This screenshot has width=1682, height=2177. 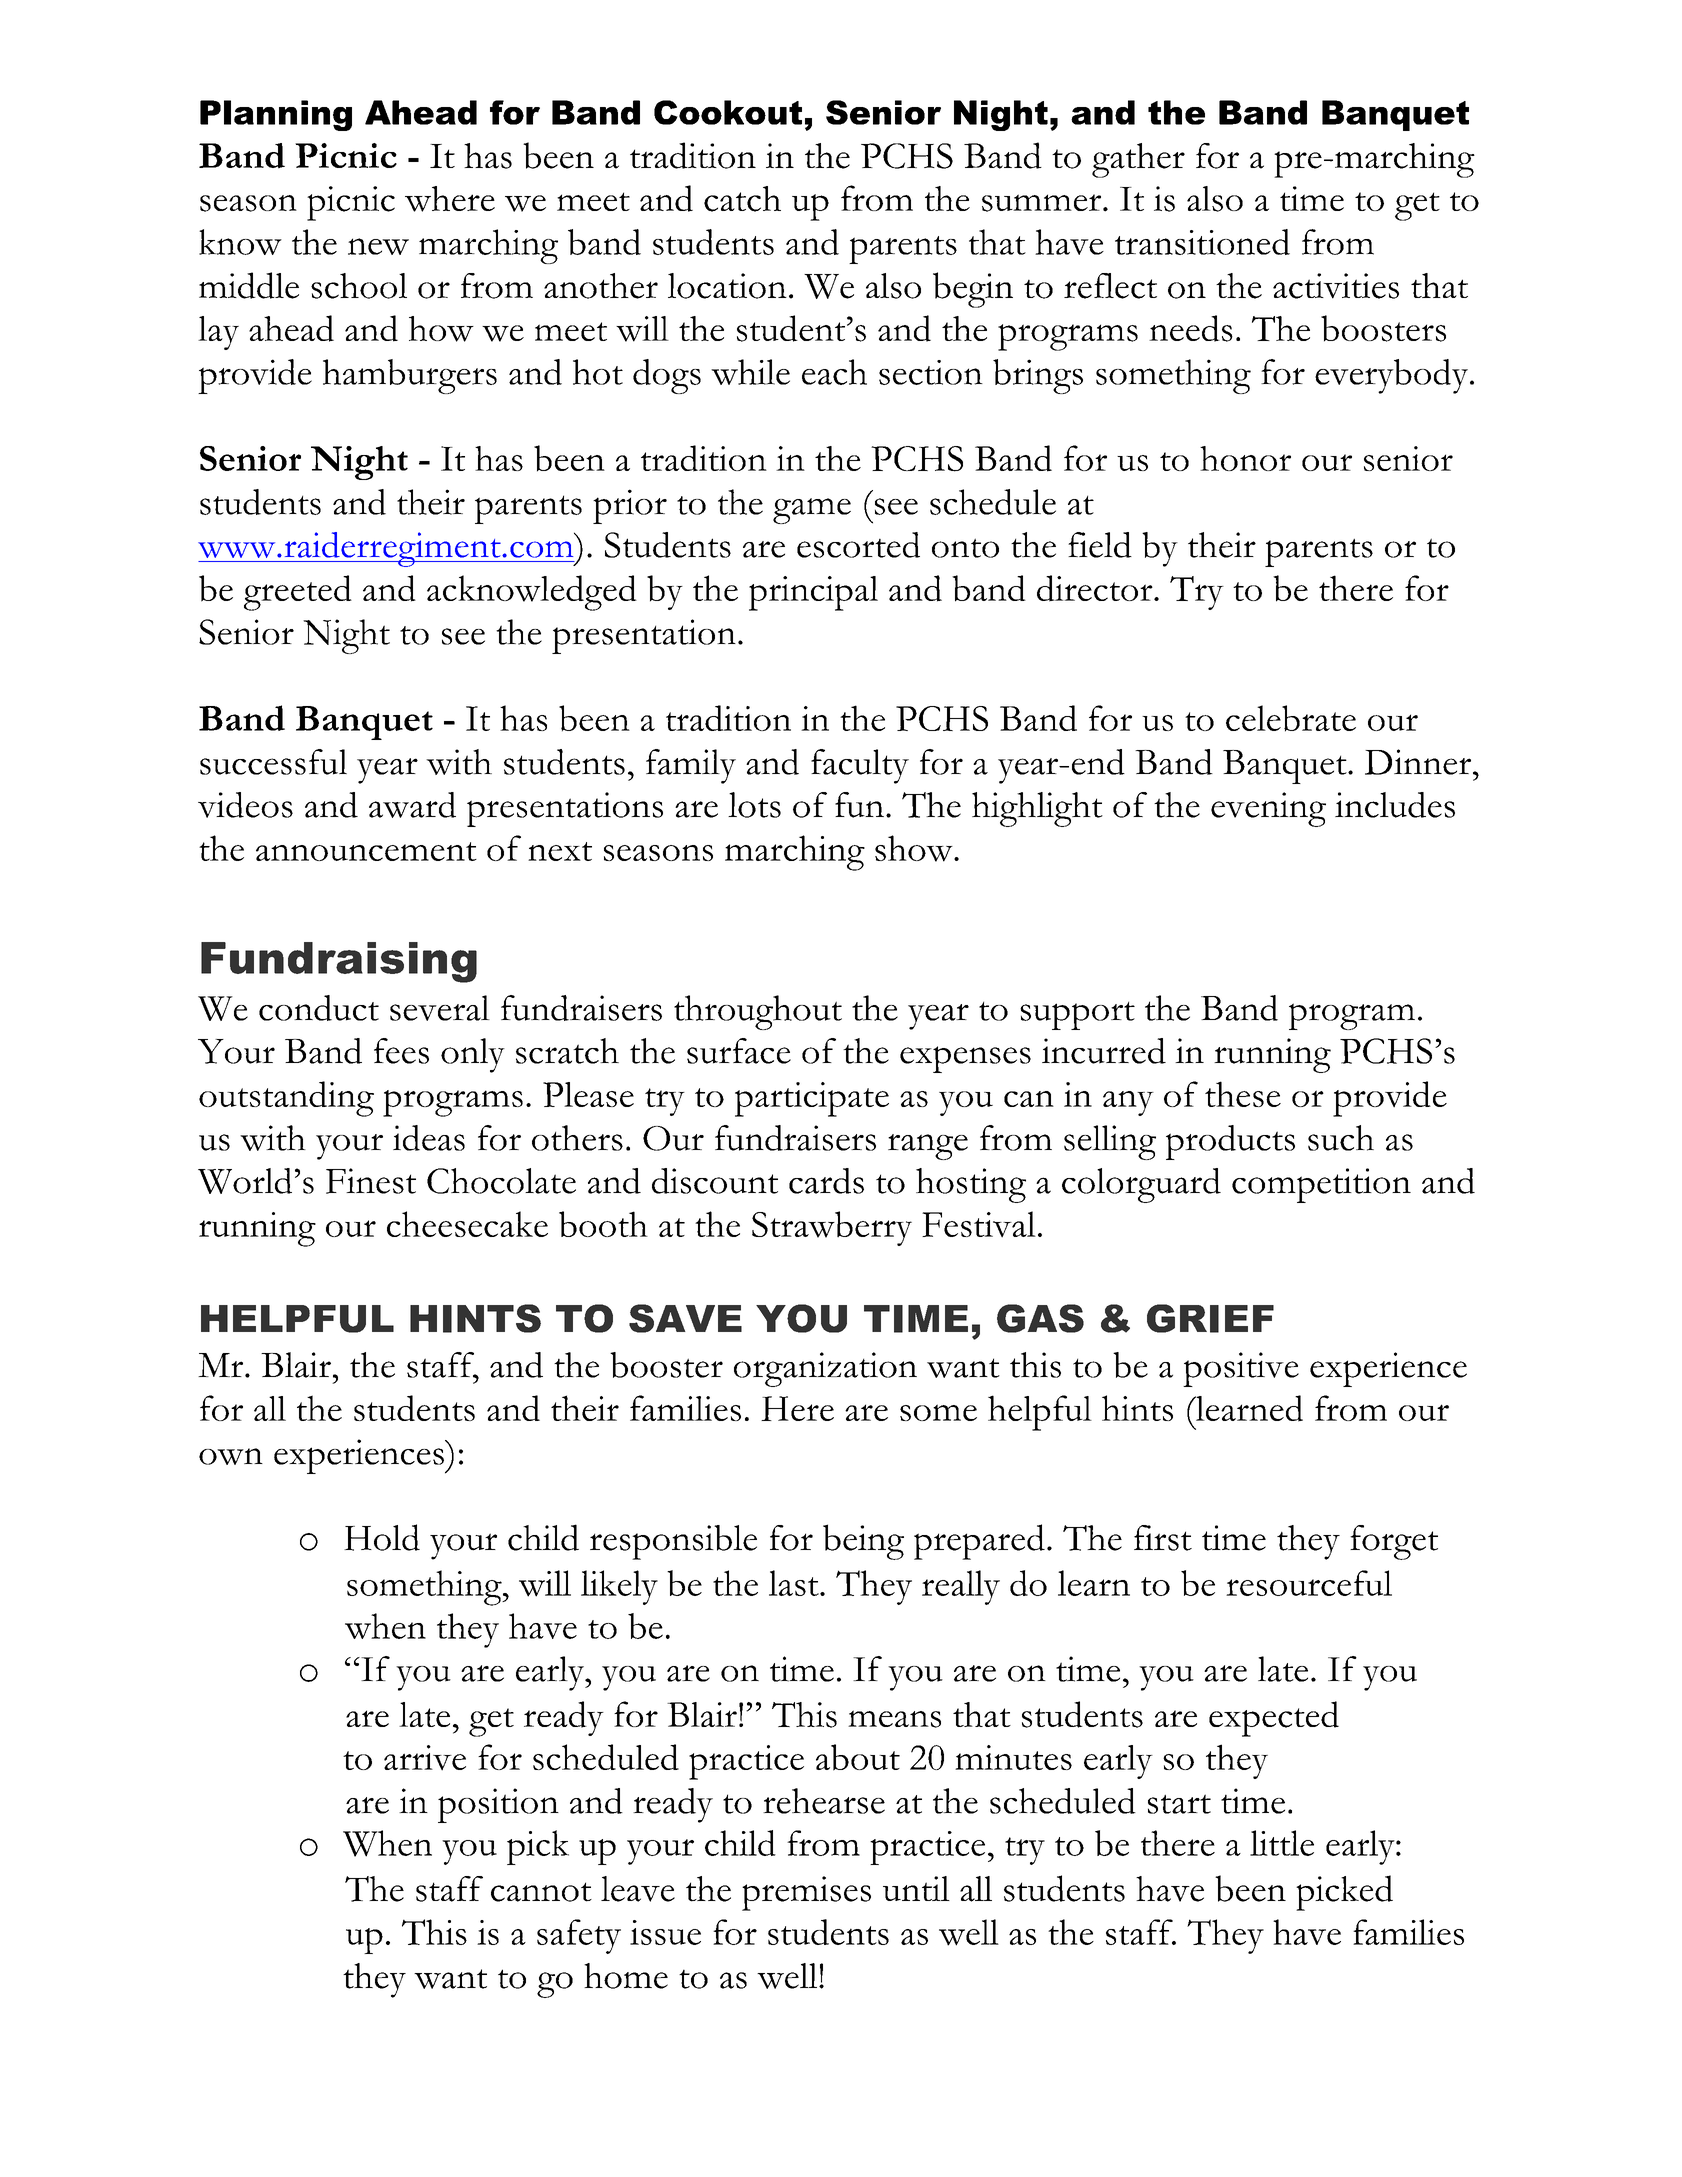 I want to click on transitioned, so click(x=1202, y=242).
